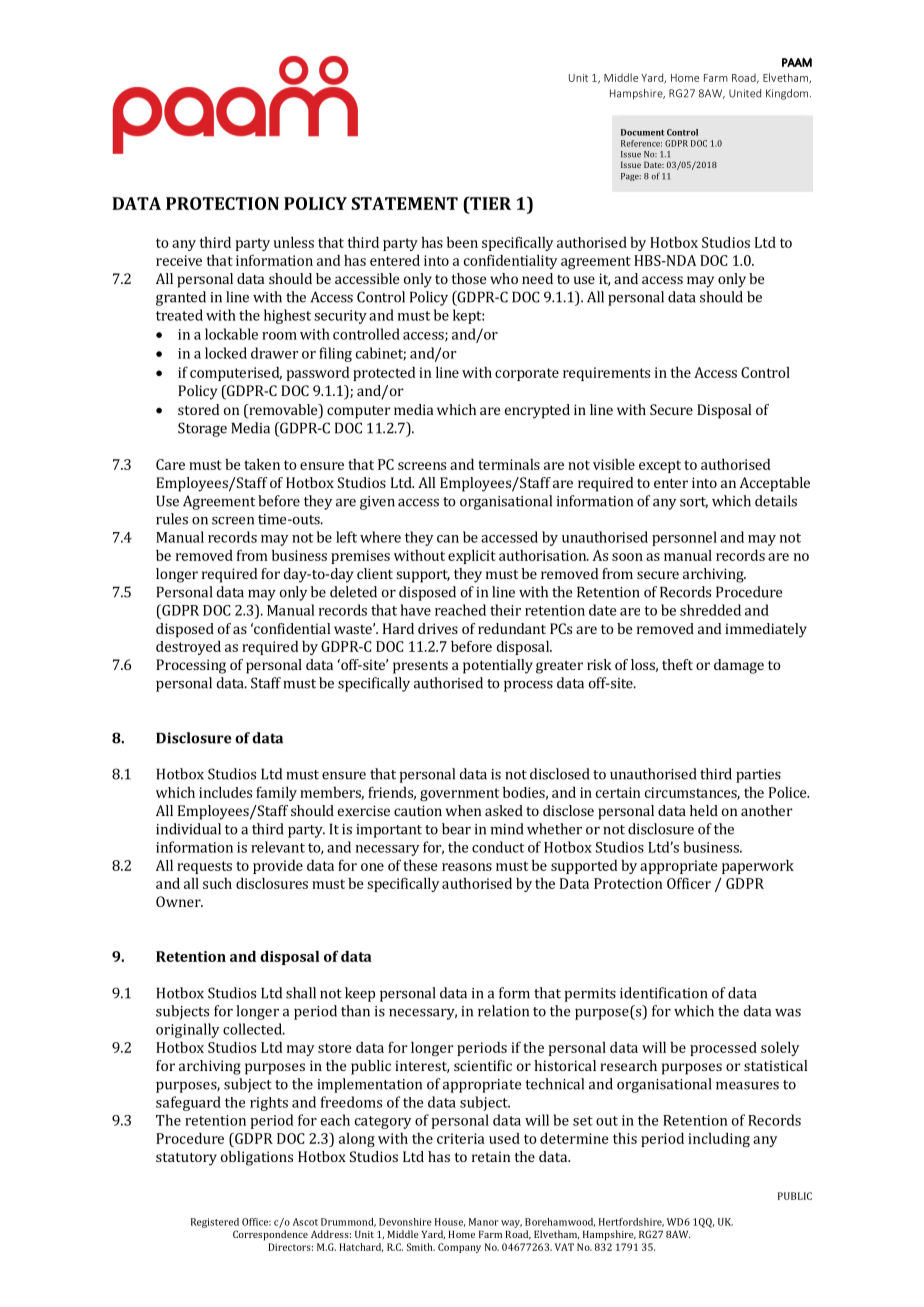  I want to click on unless, so click(293, 242).
